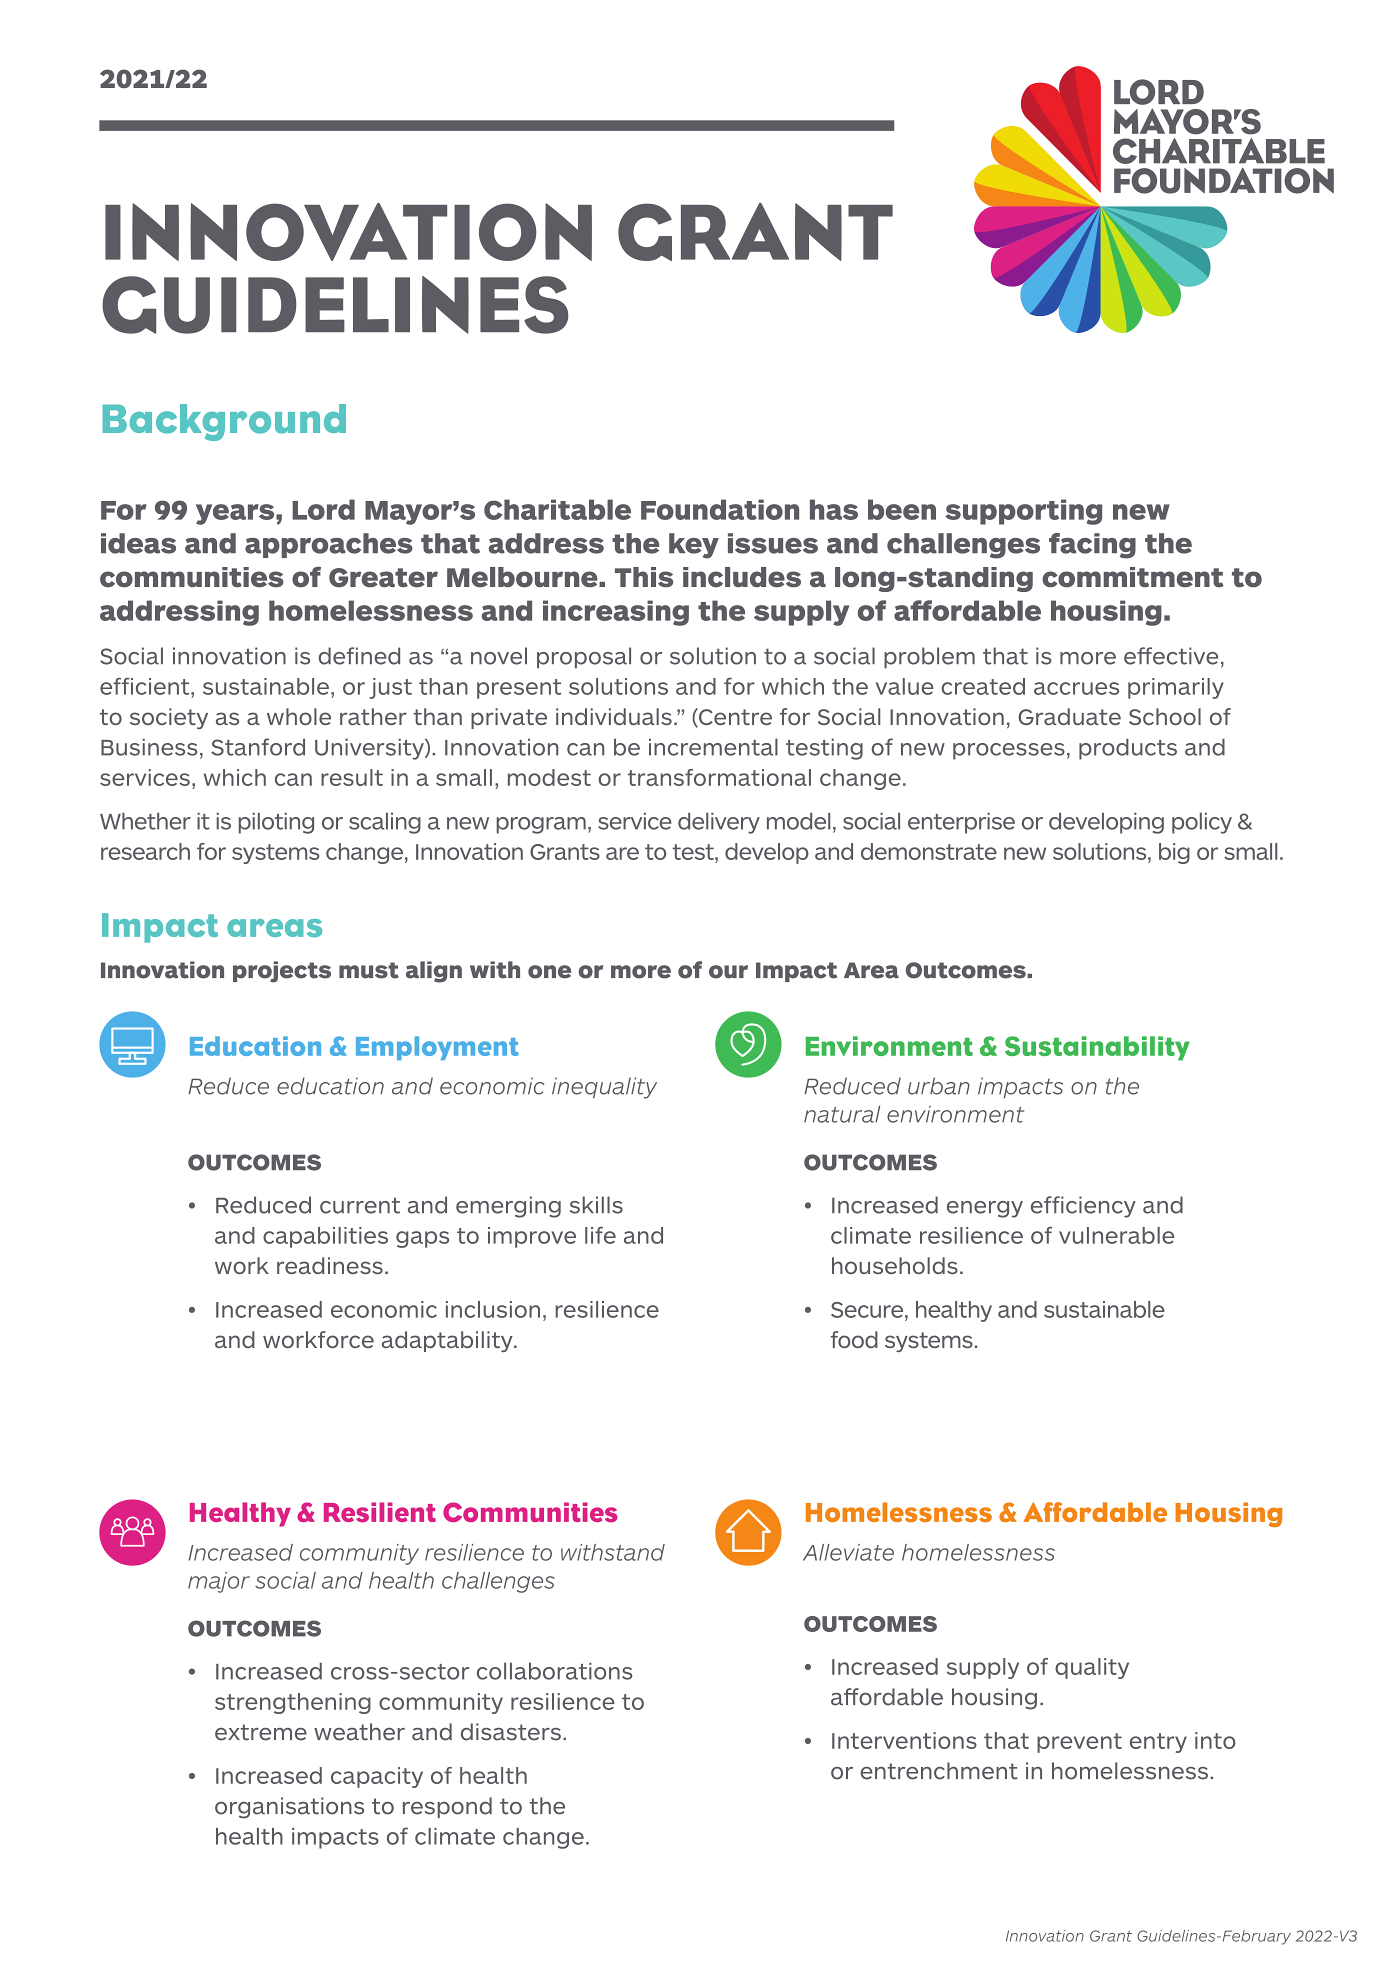 This document has width=1391, height=1967. Describe the element at coordinates (1079, 1743) in the document. I see `prevent` at that location.
